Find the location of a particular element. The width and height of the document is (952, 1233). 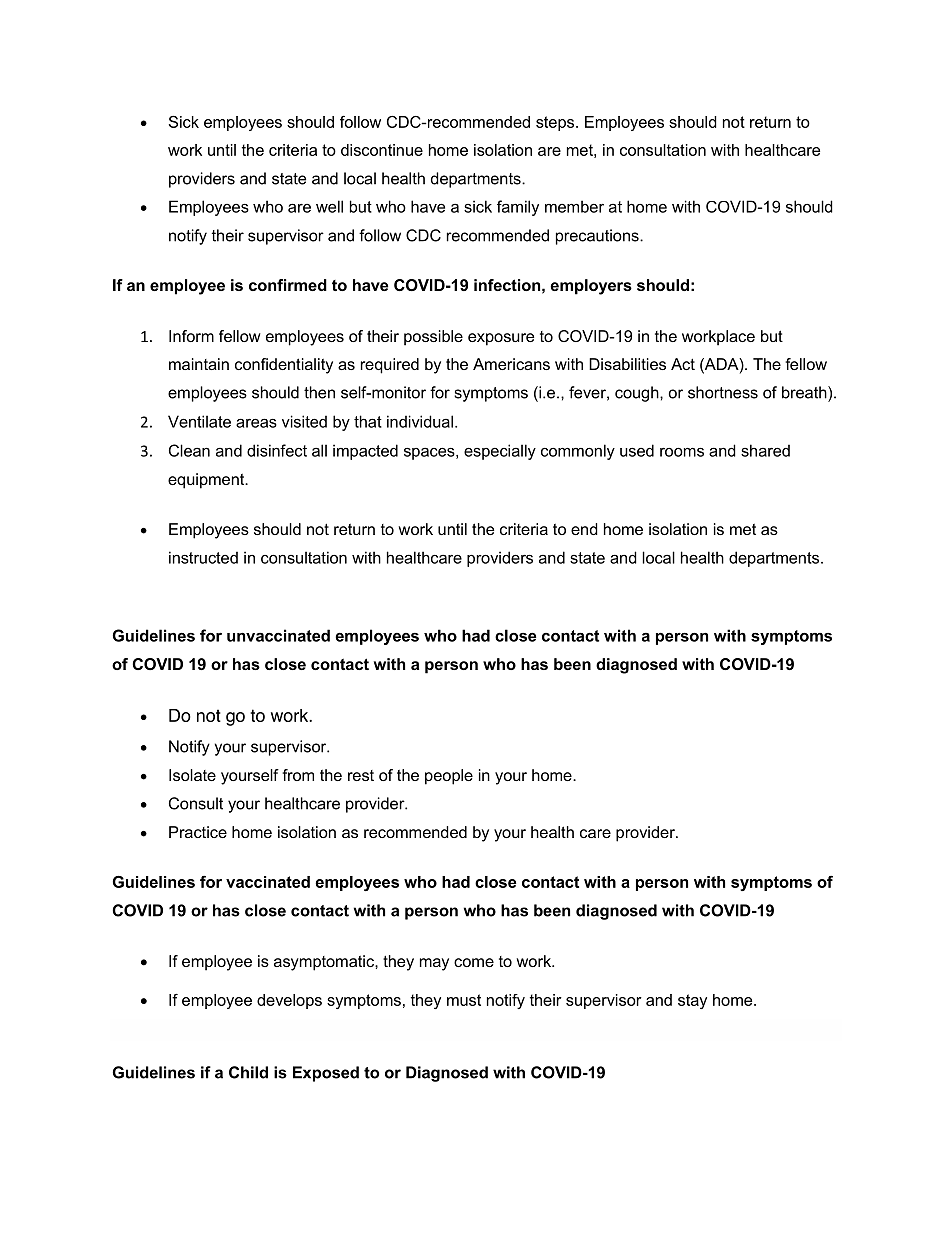

Child is located at coordinates (248, 1072).
